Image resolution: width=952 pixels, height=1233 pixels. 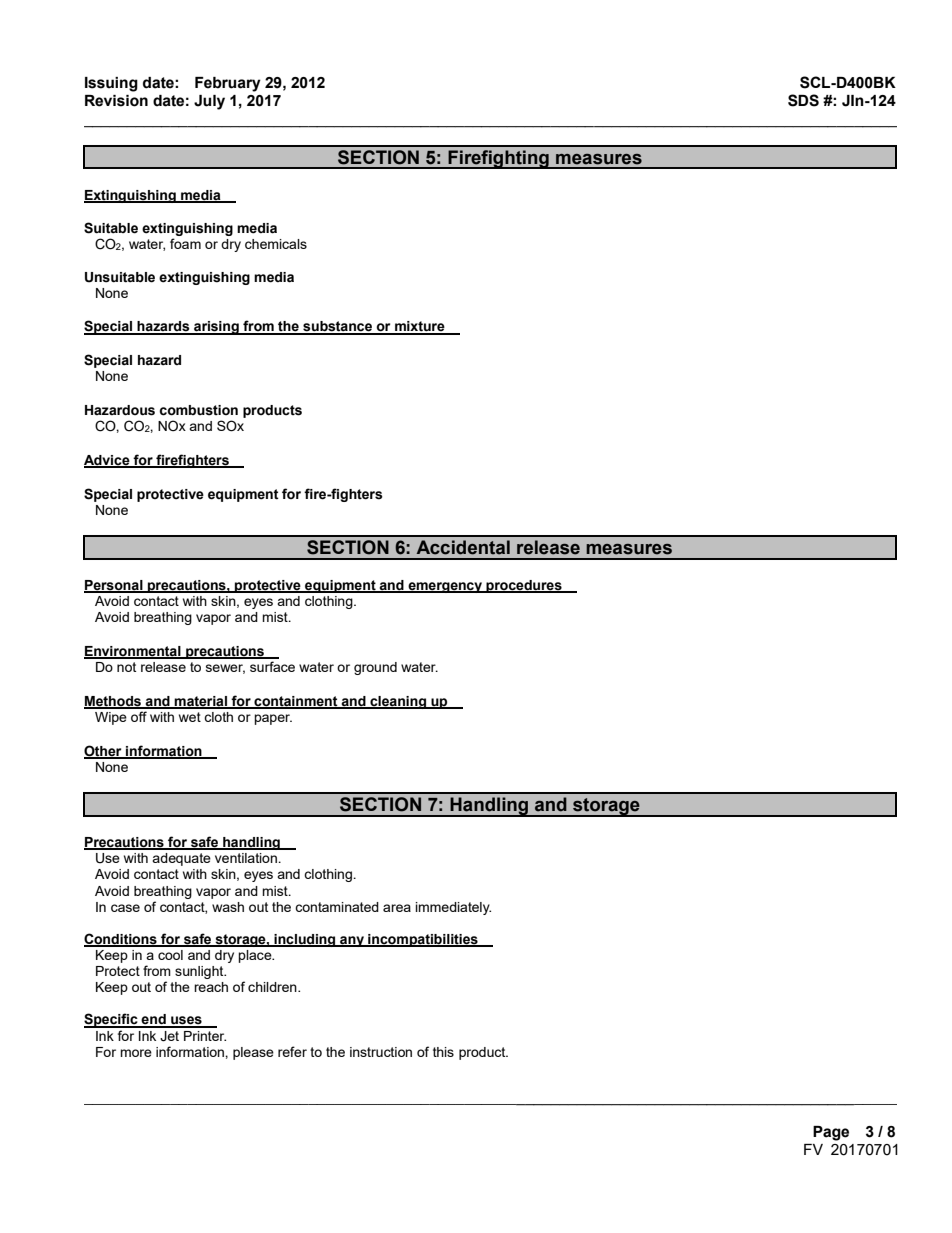 What do you see at coordinates (803, 100) in the screenshot?
I see `SDS` at bounding box center [803, 100].
